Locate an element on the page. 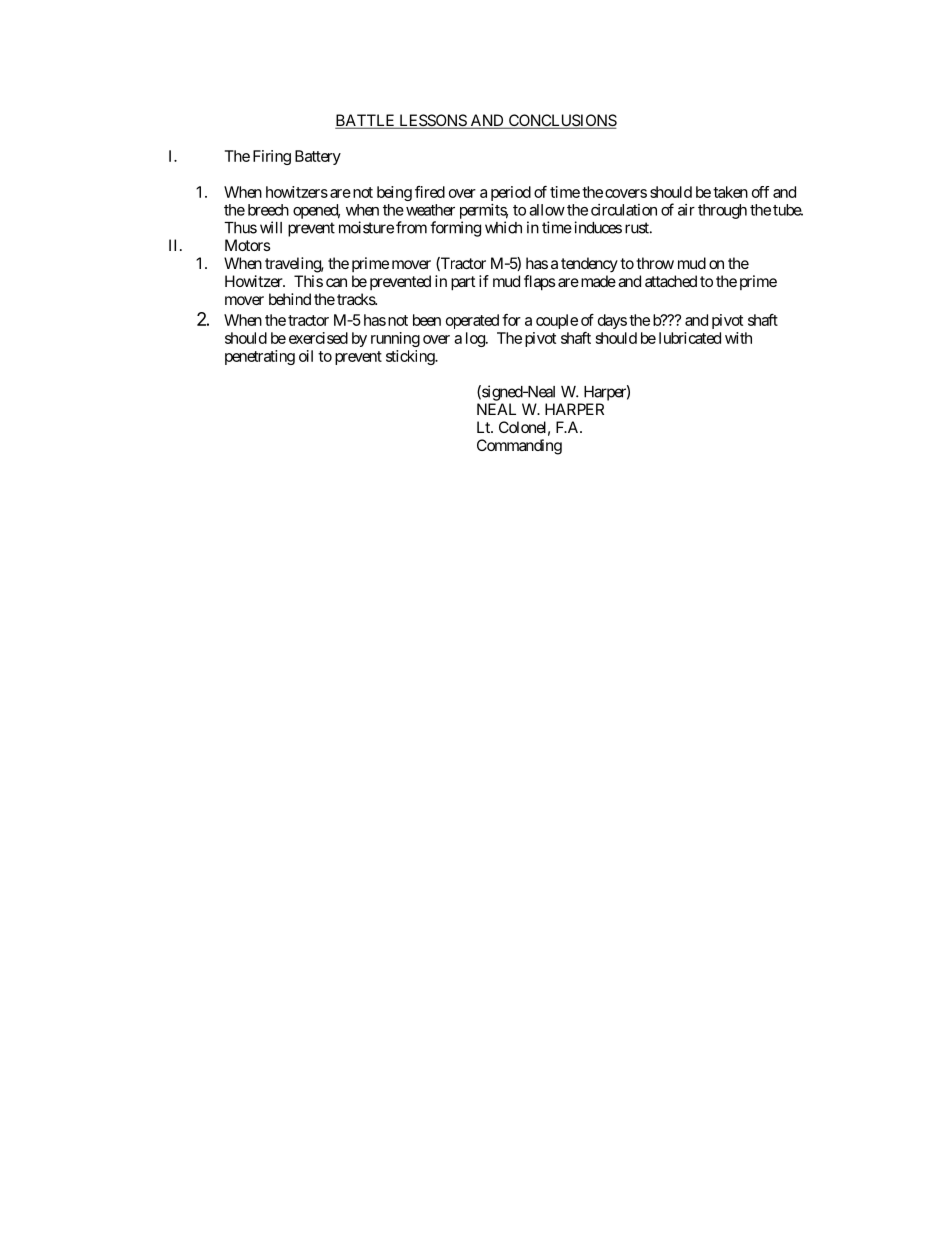 Image resolution: width=952 pixels, height=1233 pixels. Commanding is located at coordinates (519, 447).
